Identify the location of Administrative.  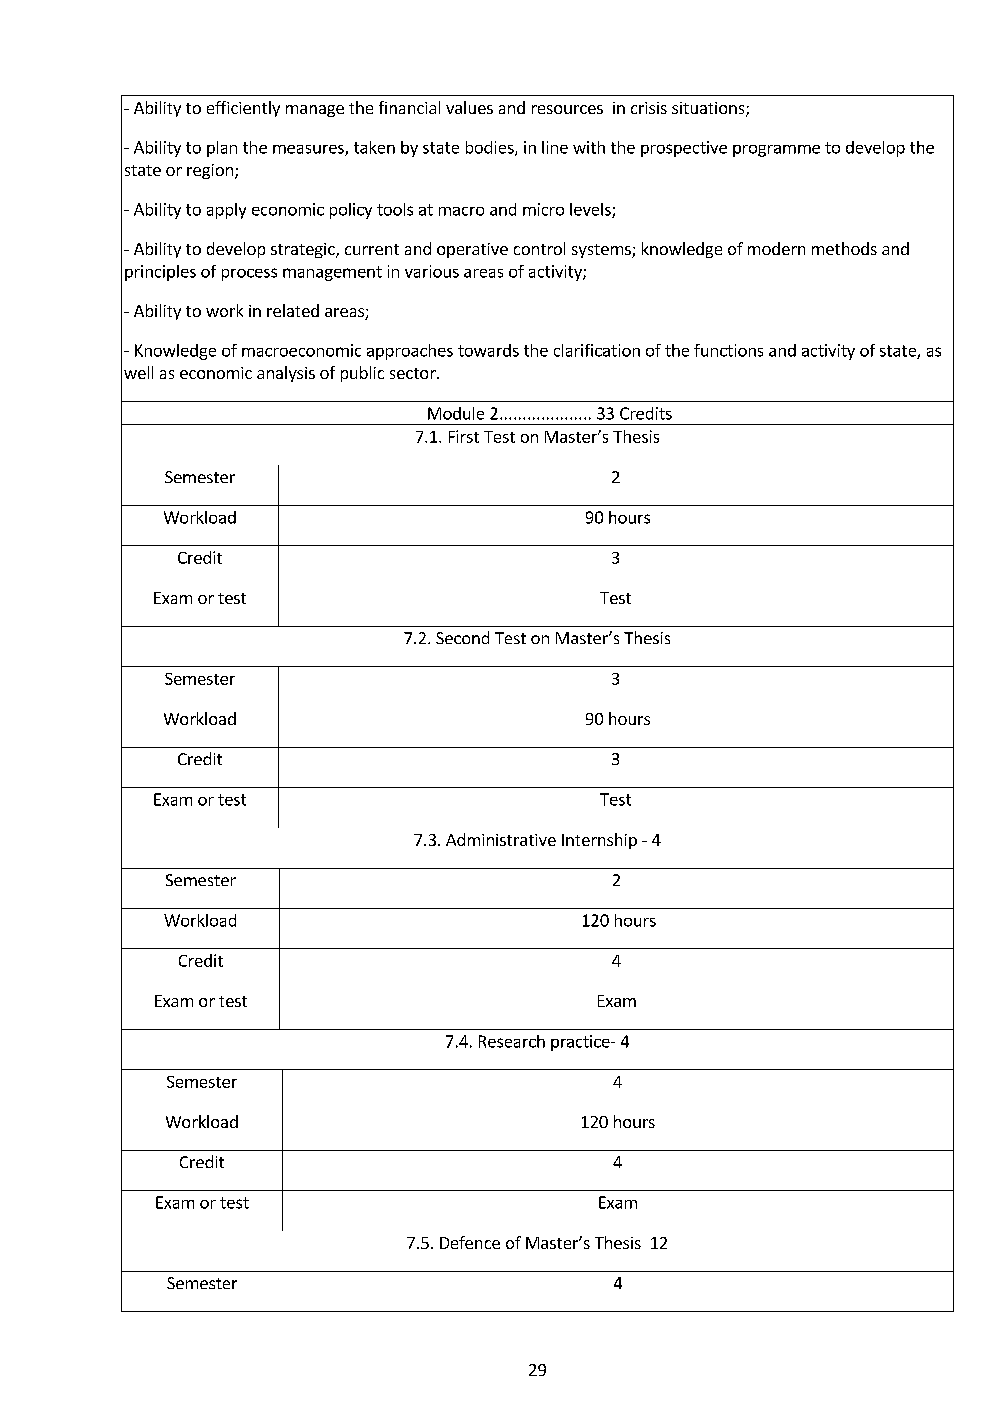
(501, 839).
